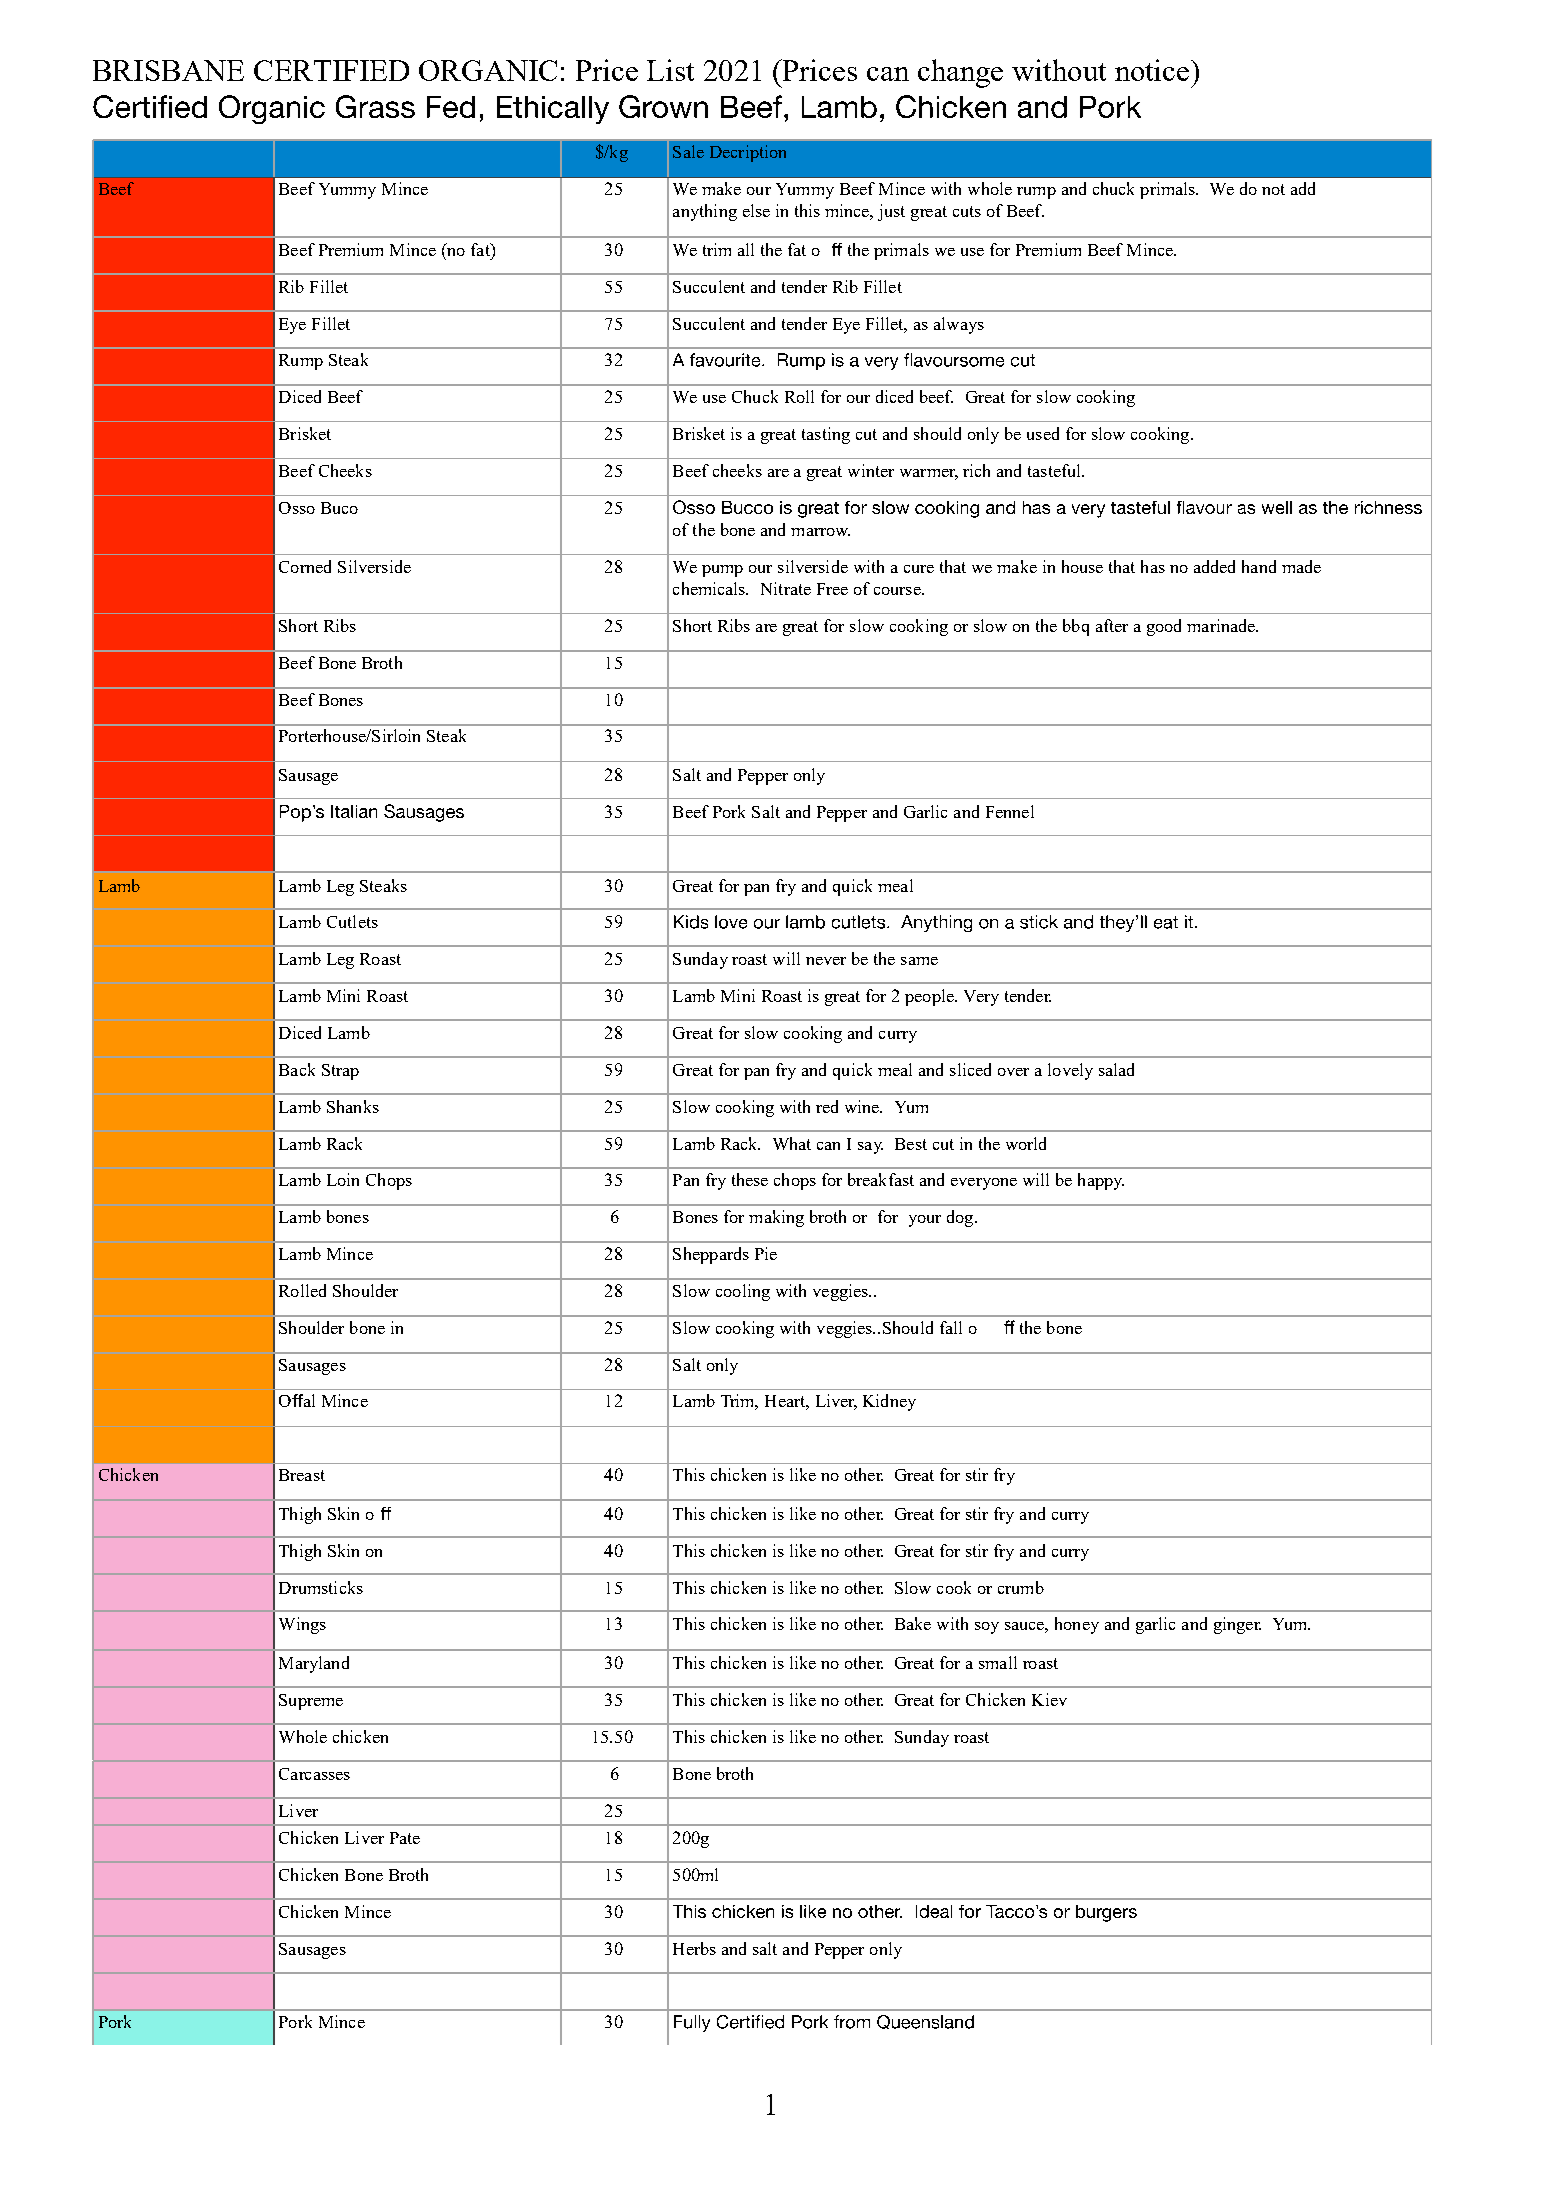  What do you see at coordinates (1153, 566) in the page?
I see `has` at bounding box center [1153, 566].
